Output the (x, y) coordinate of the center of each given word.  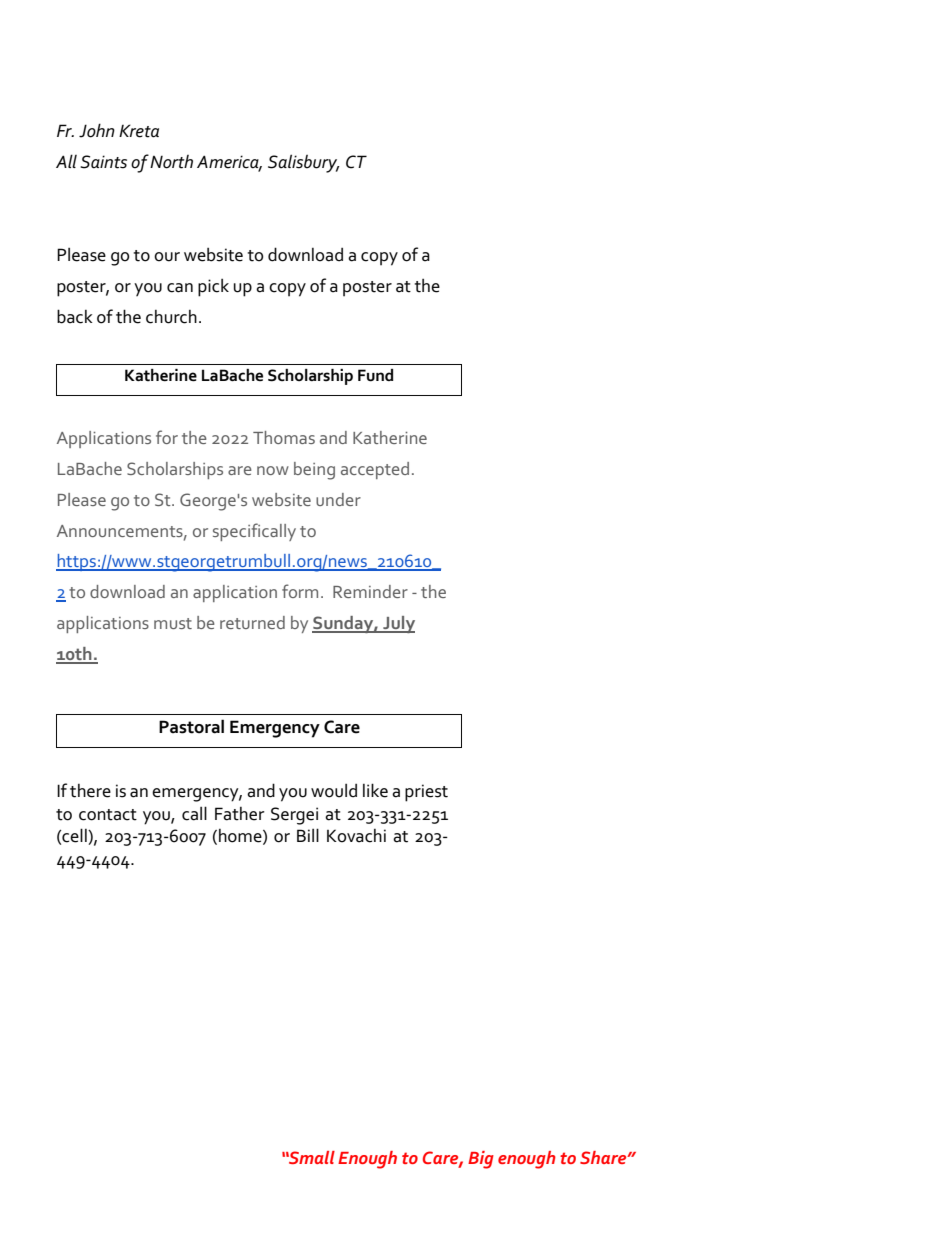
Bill (308, 835)
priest (426, 793)
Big (481, 1160)
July (398, 624)
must (173, 623)
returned (252, 622)
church (171, 317)
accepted (375, 470)
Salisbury (304, 163)
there (90, 791)
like (375, 790)
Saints (103, 162)
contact (108, 815)
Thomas (284, 437)
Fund (375, 375)
